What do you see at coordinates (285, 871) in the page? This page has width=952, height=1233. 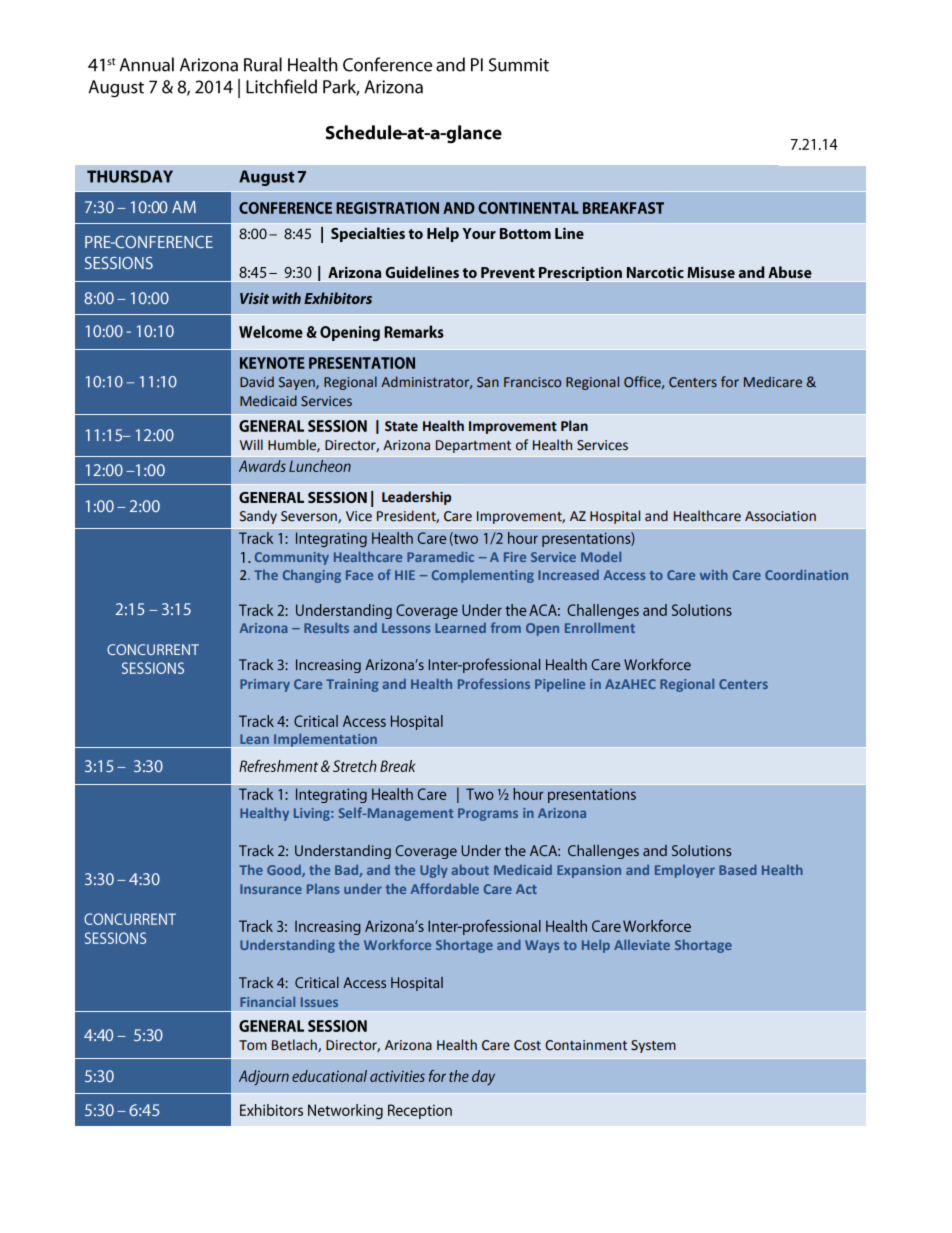 I see `Good` at bounding box center [285, 871].
